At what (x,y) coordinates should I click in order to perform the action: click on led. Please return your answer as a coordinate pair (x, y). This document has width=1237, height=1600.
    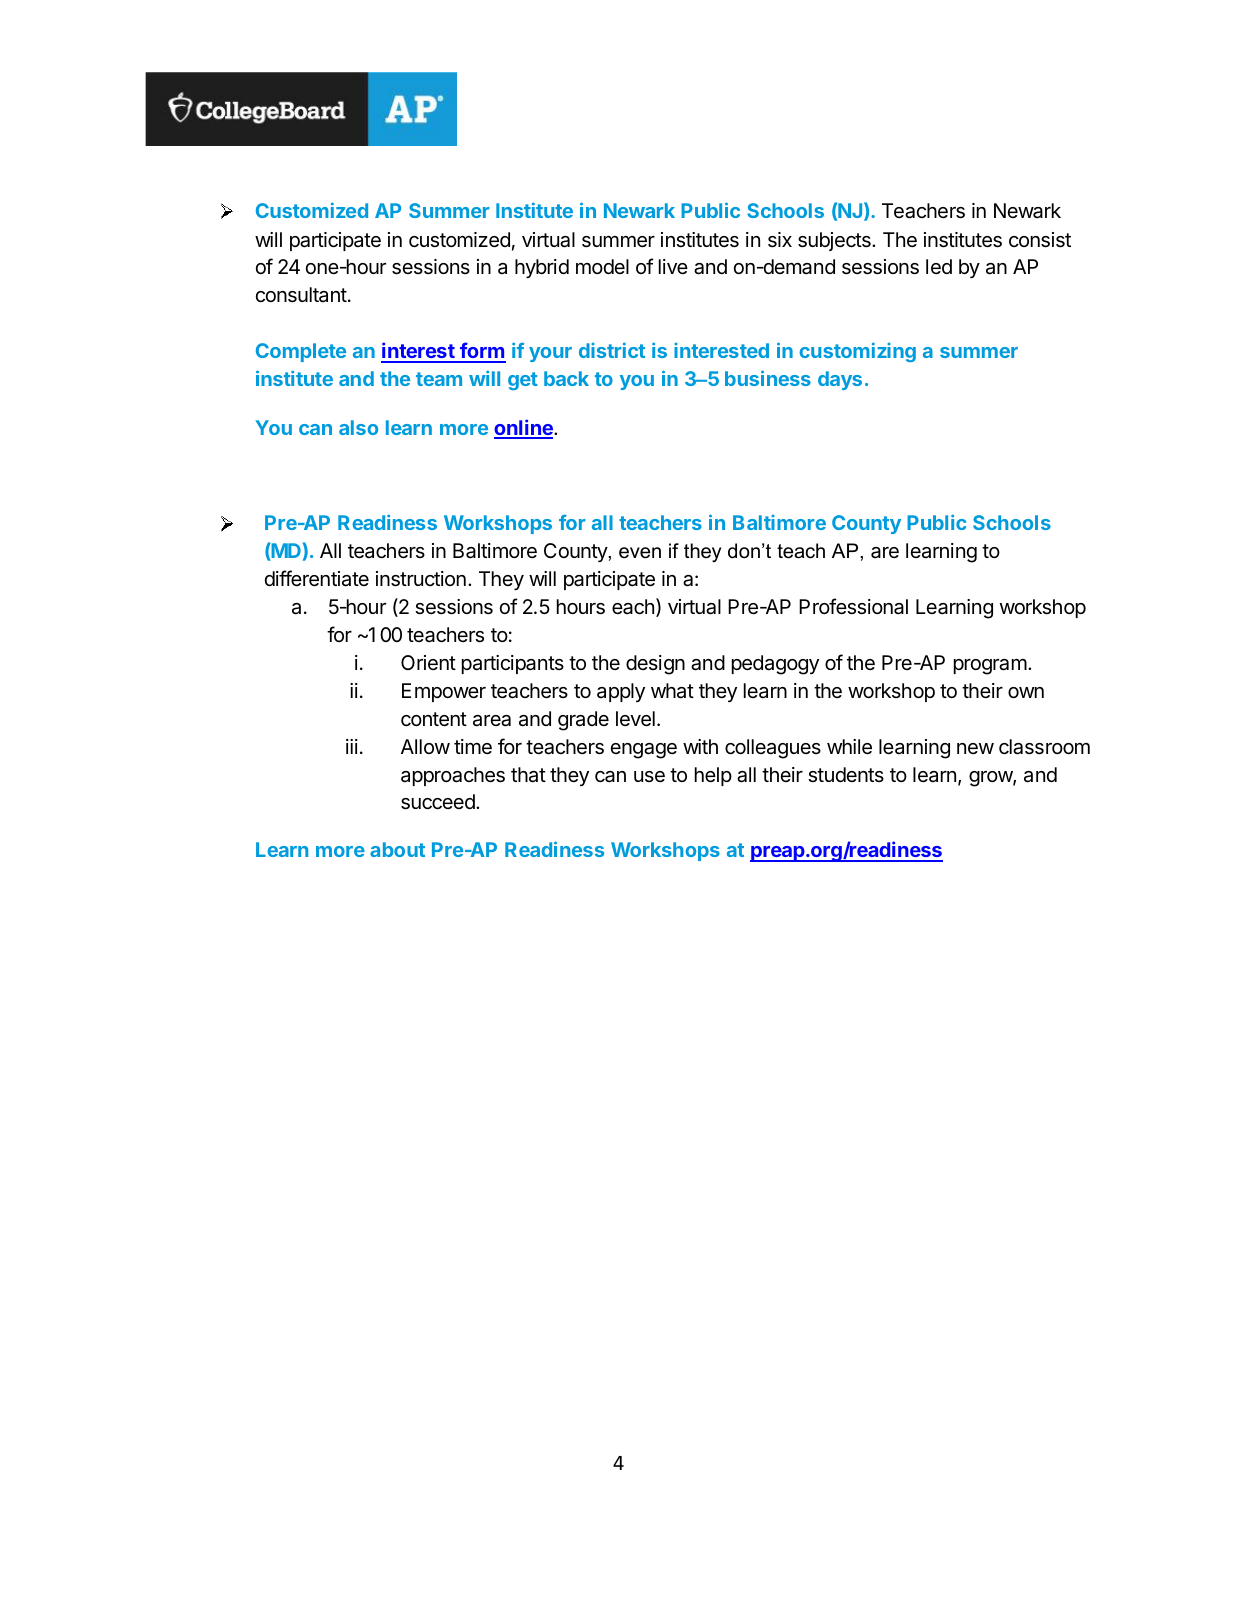
    Looking at the image, I should click on (939, 266).
